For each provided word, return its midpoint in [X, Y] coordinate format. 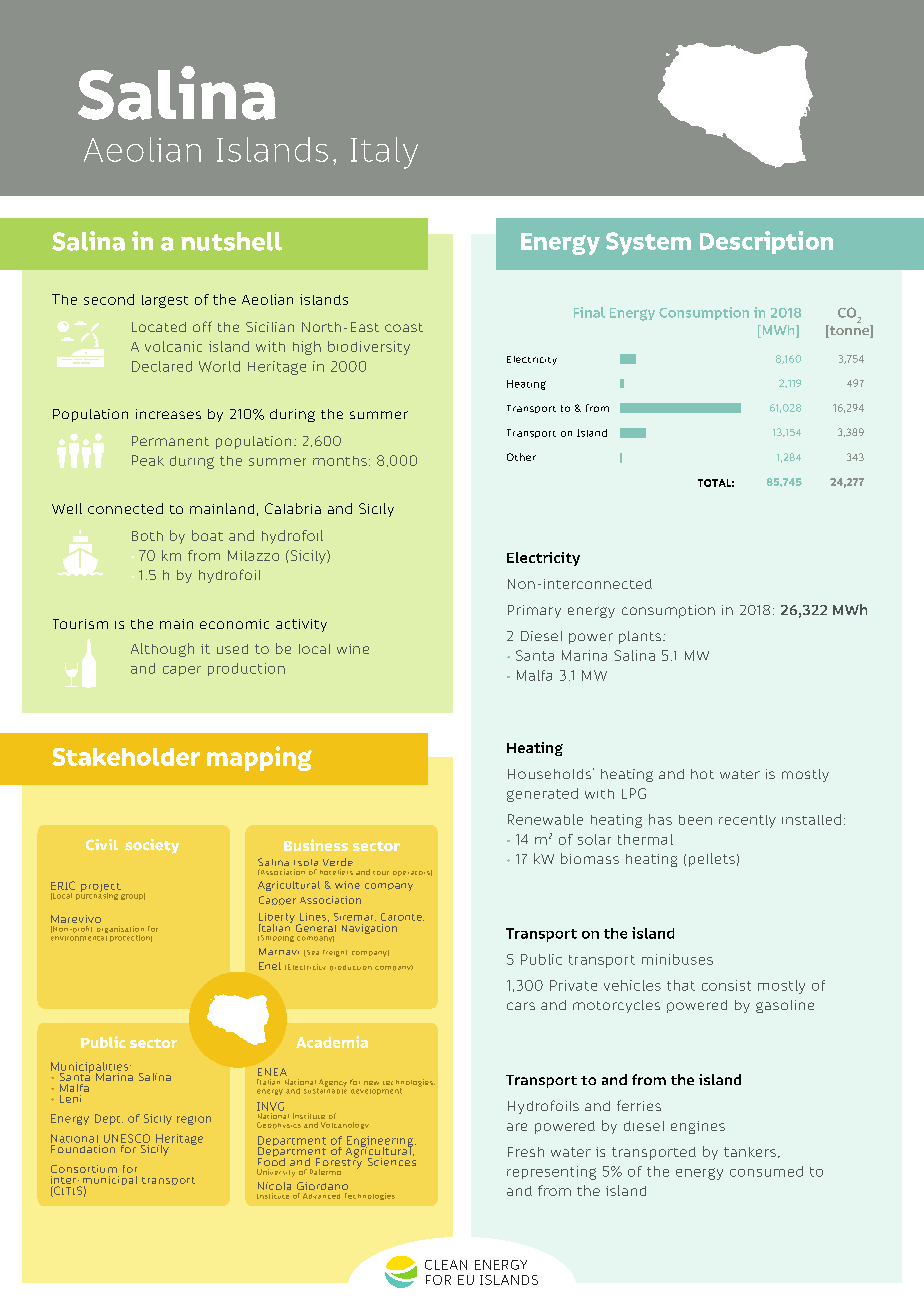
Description [766, 242]
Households [551, 773]
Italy [384, 153]
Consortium [84, 1169]
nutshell [231, 241]
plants [640, 637]
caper [182, 671]
